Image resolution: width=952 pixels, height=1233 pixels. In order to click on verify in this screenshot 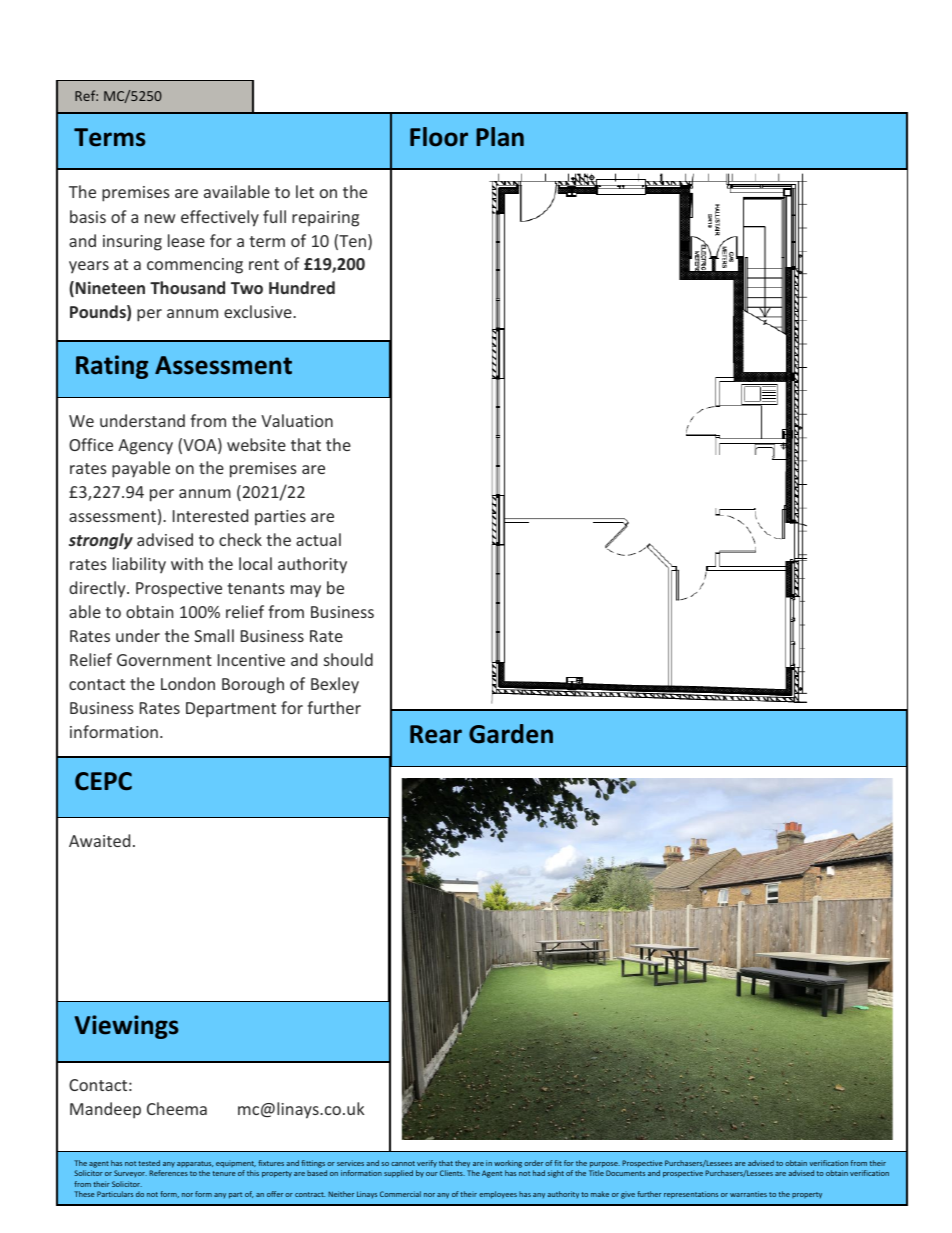, I will do `click(427, 1164)`.
